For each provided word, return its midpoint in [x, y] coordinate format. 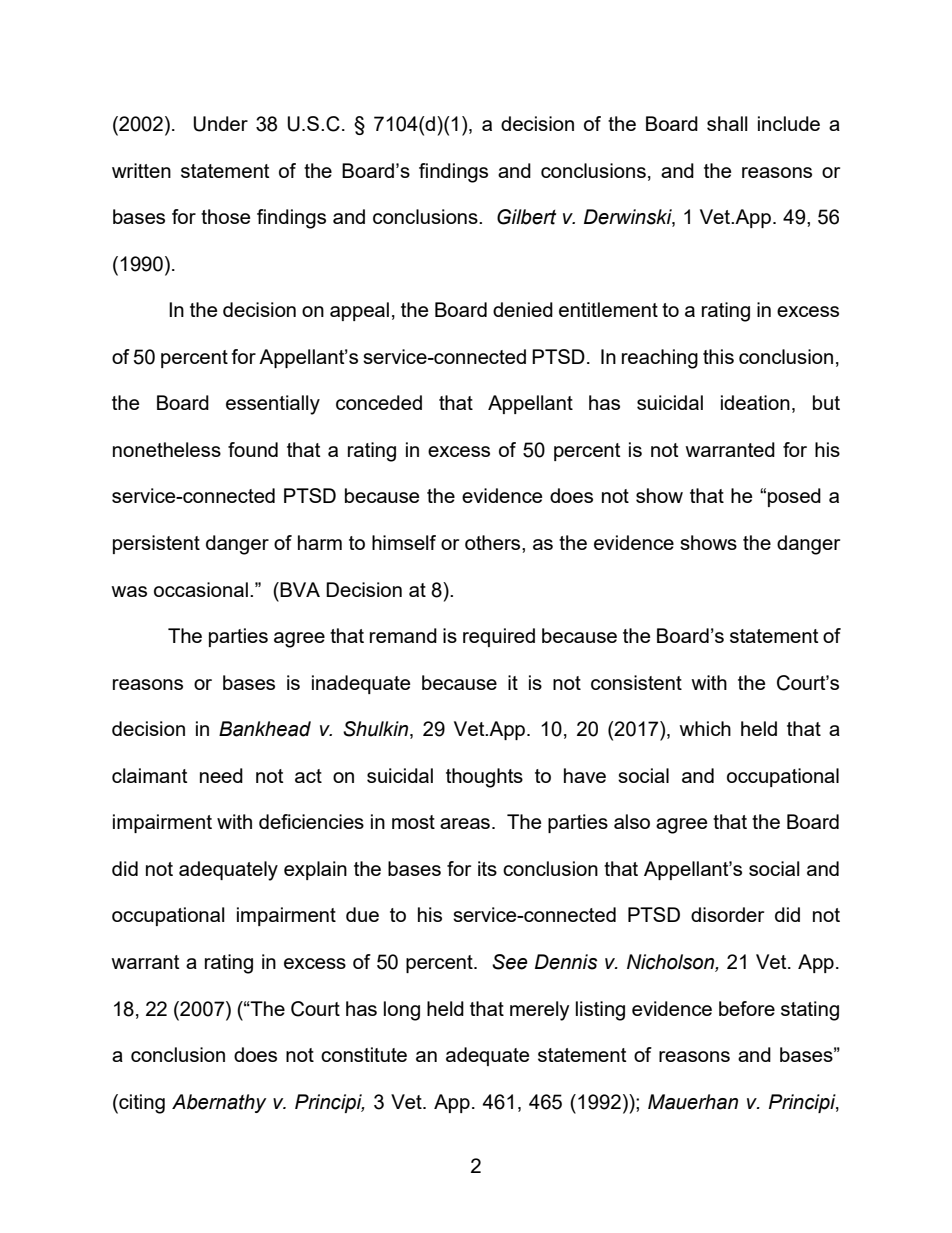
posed [794, 497]
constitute [364, 1054]
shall [727, 123]
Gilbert [526, 217]
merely [540, 1011]
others [494, 542]
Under [220, 124]
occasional [201, 589]
